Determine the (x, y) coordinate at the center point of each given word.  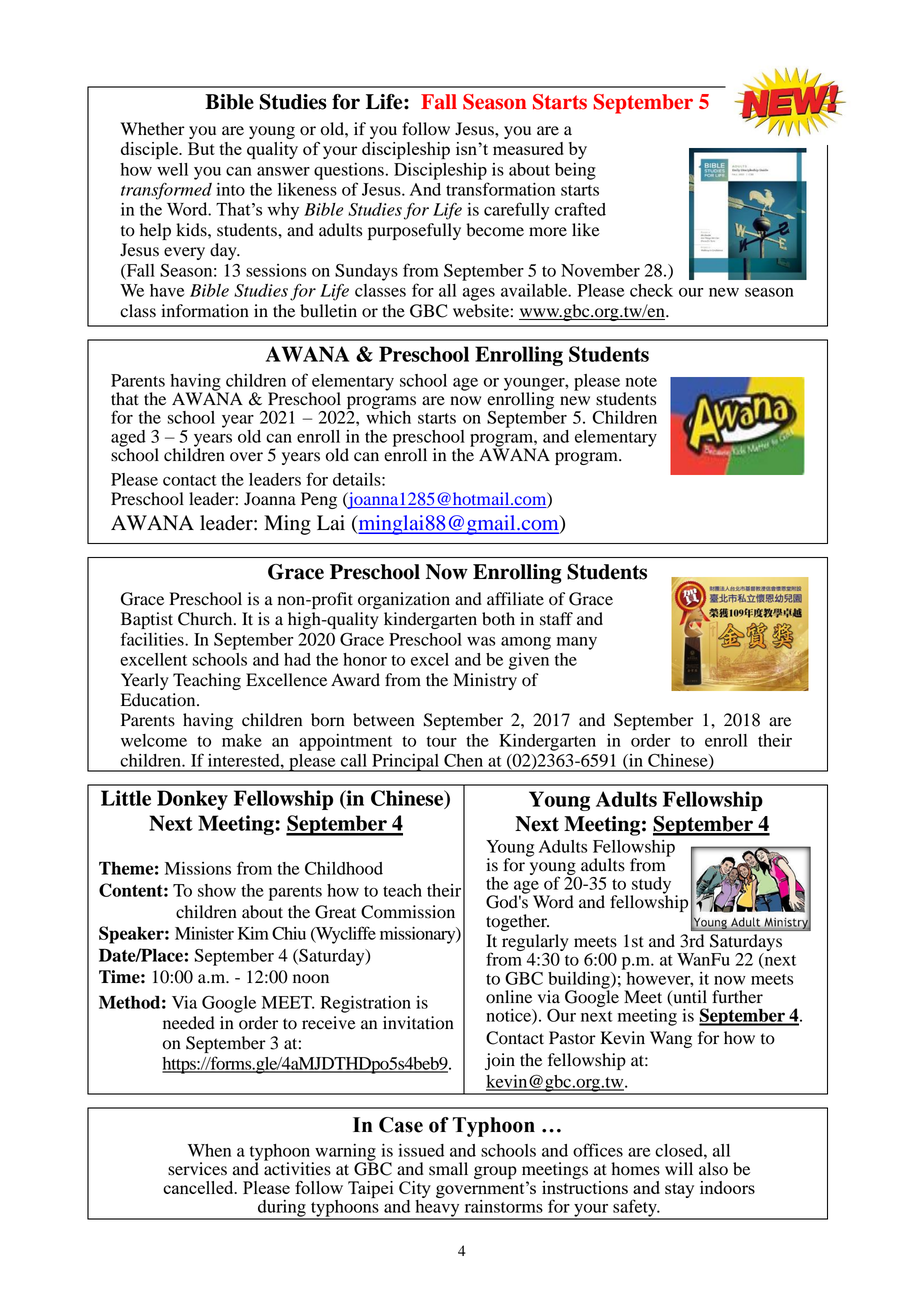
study (650, 886)
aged (128, 439)
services (197, 1169)
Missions (198, 868)
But (201, 148)
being (575, 171)
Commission (408, 912)
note (641, 381)
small (448, 1169)
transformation (500, 189)
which (388, 416)
